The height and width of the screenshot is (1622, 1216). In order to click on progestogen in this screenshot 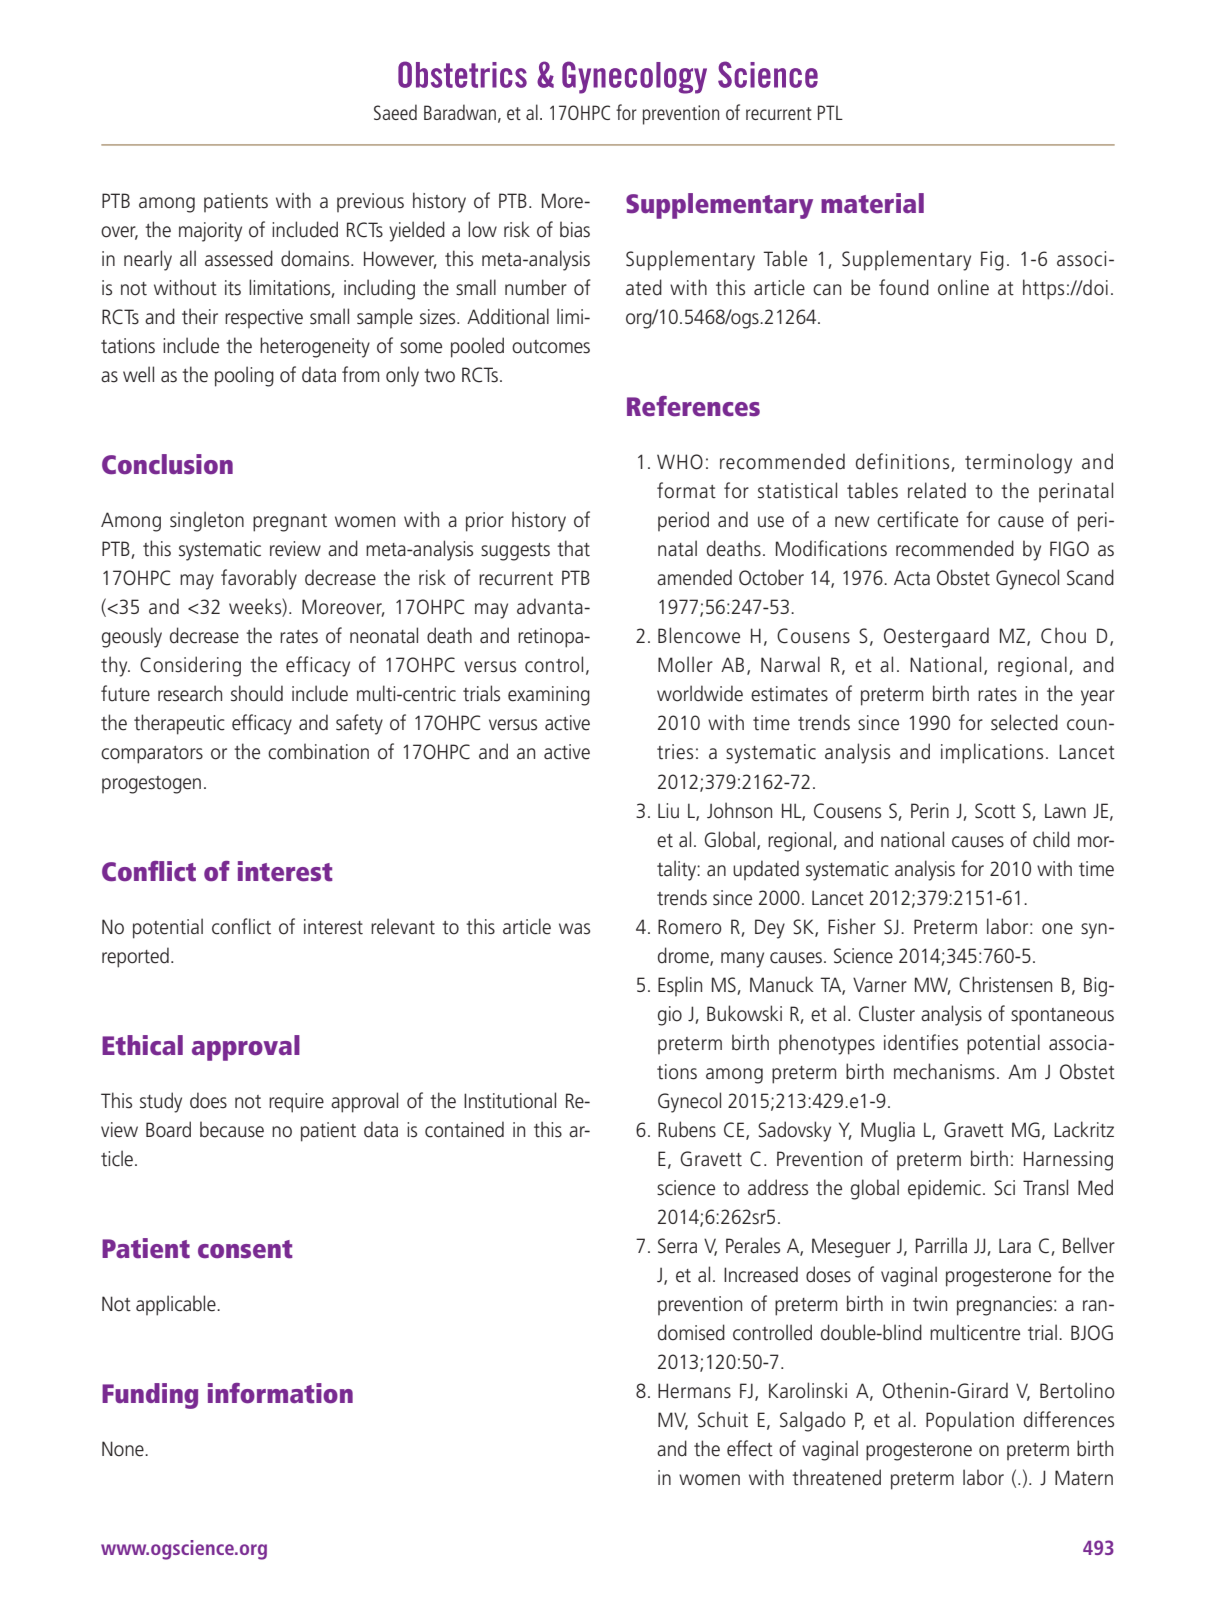, I will do `click(151, 785)`.
